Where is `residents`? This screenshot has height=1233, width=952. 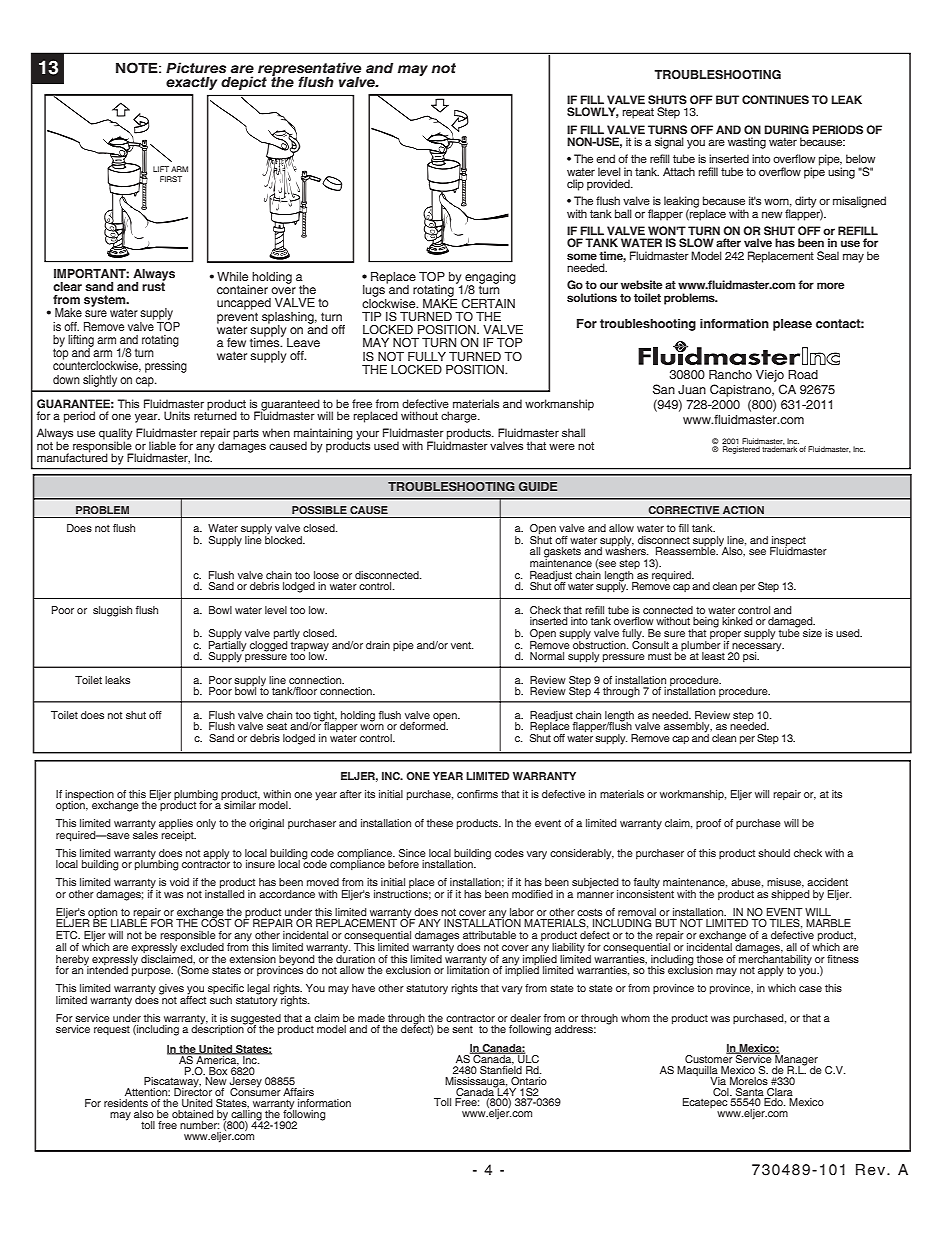
residents is located at coordinates (126, 1103).
